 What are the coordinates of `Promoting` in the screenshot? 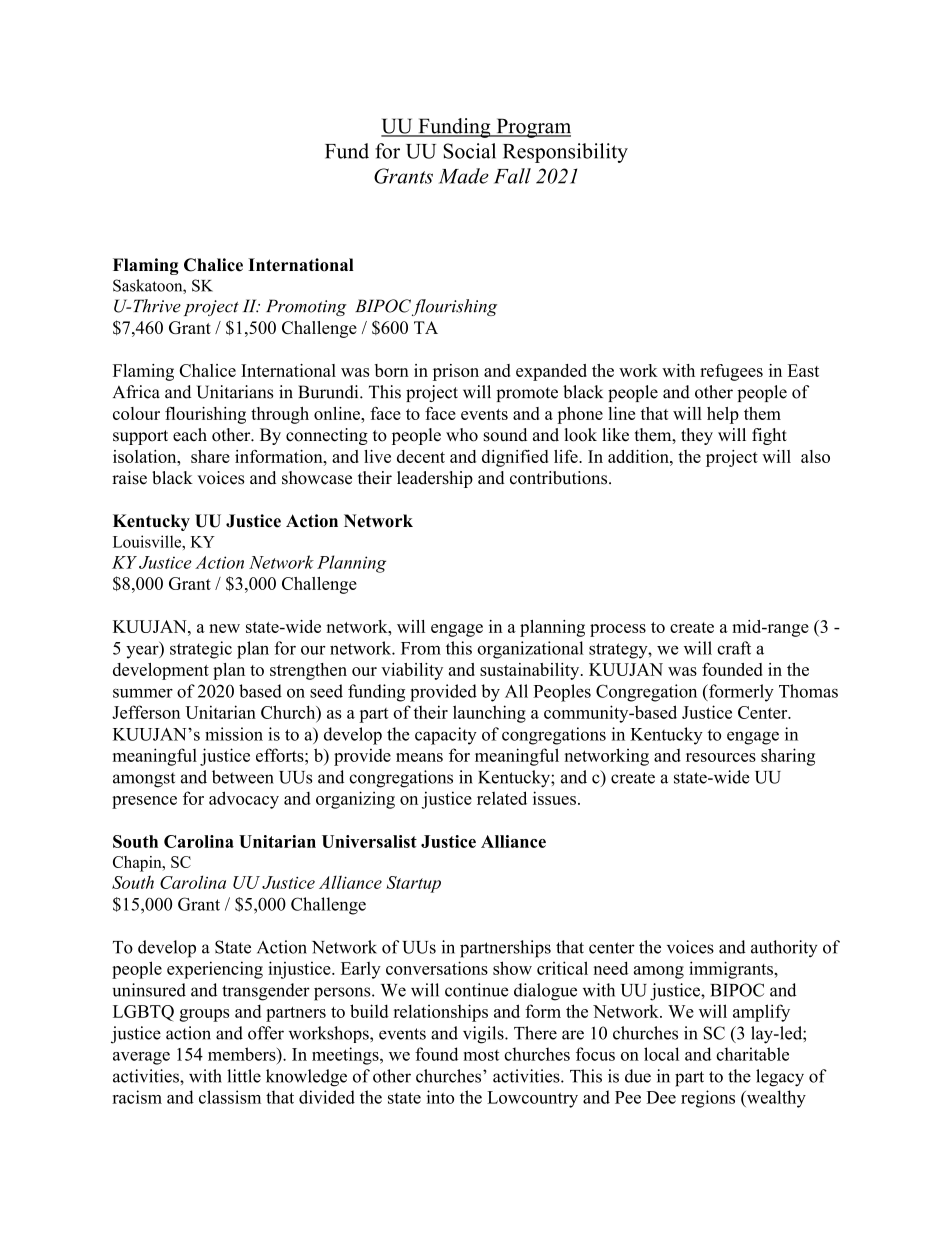 It's located at (306, 307).
